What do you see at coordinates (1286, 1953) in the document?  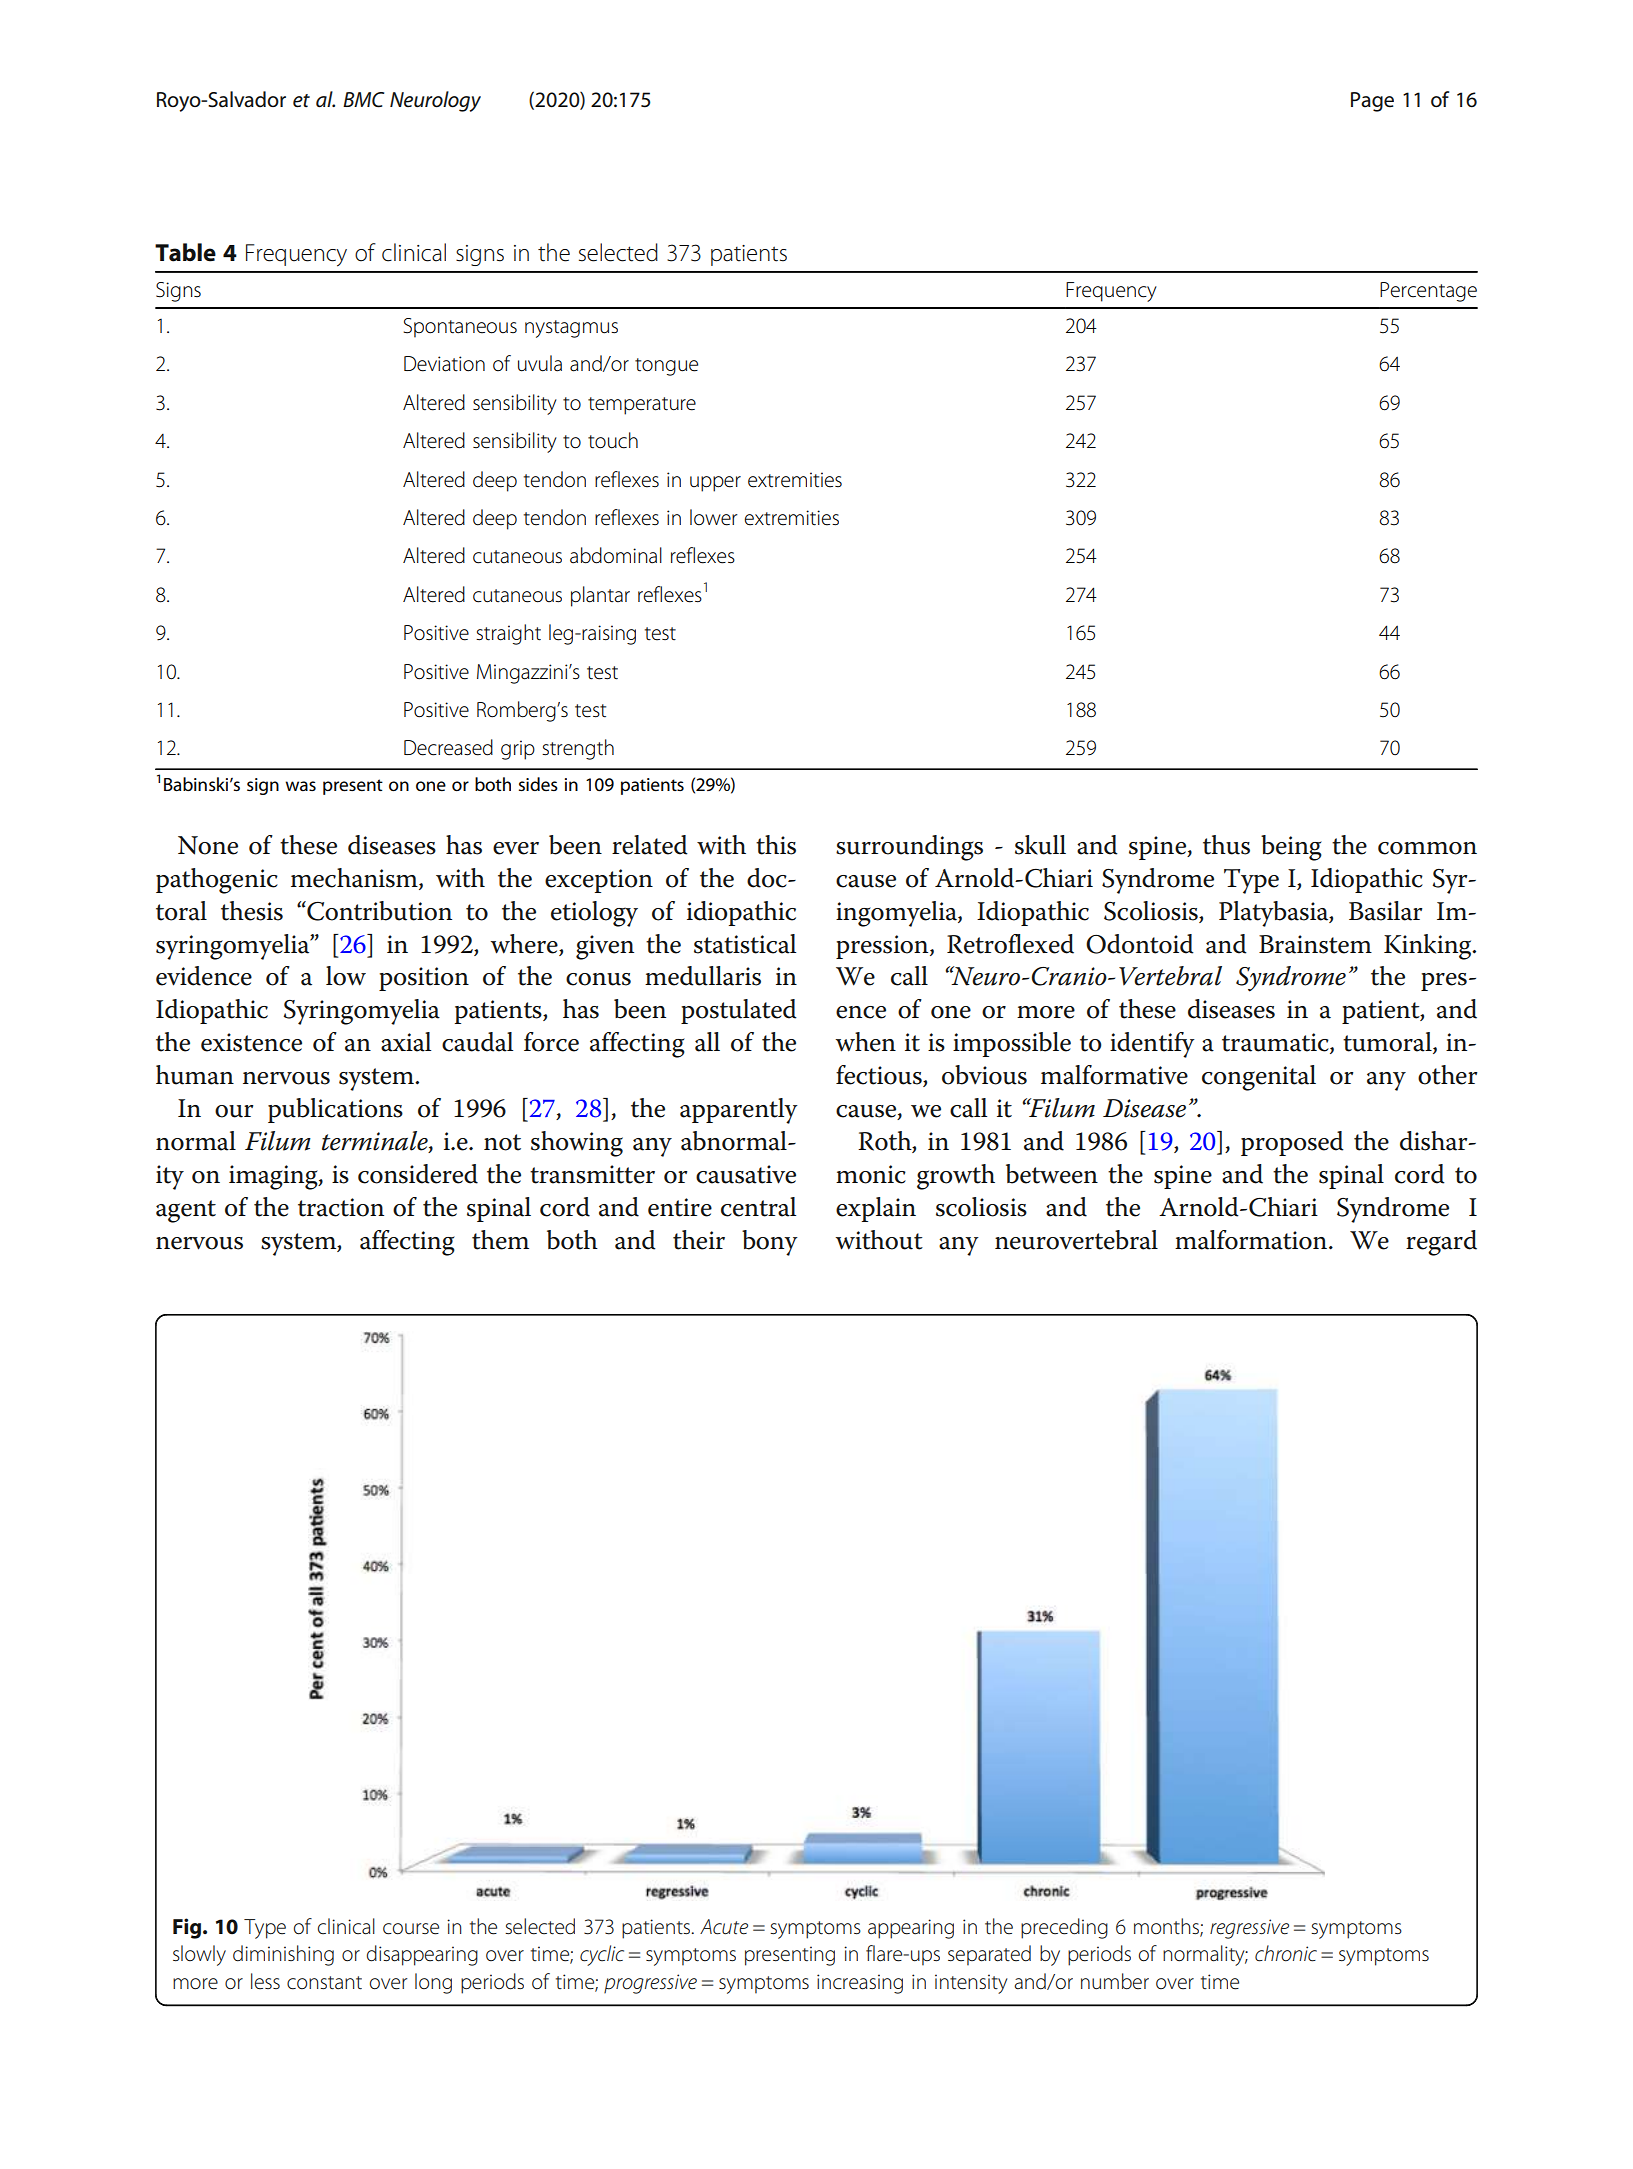 I see `chronic` at bounding box center [1286, 1953].
